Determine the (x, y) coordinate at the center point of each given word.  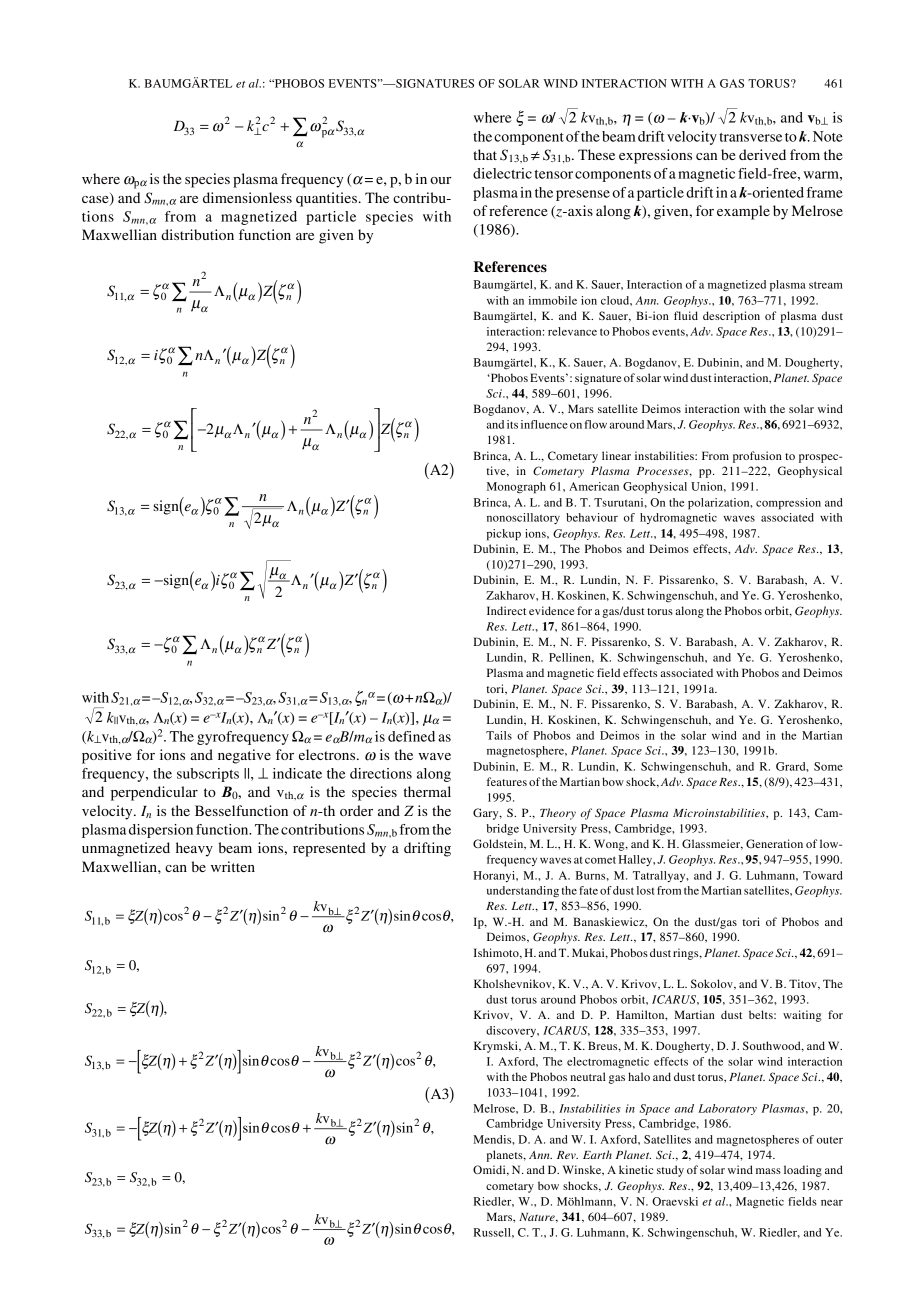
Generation (774, 843)
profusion (757, 457)
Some (828, 766)
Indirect (506, 610)
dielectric (502, 173)
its (512, 424)
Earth (597, 1154)
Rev (567, 1155)
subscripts (208, 775)
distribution (197, 234)
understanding (523, 892)
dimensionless (247, 197)
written (233, 866)
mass (768, 1171)
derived (762, 154)
